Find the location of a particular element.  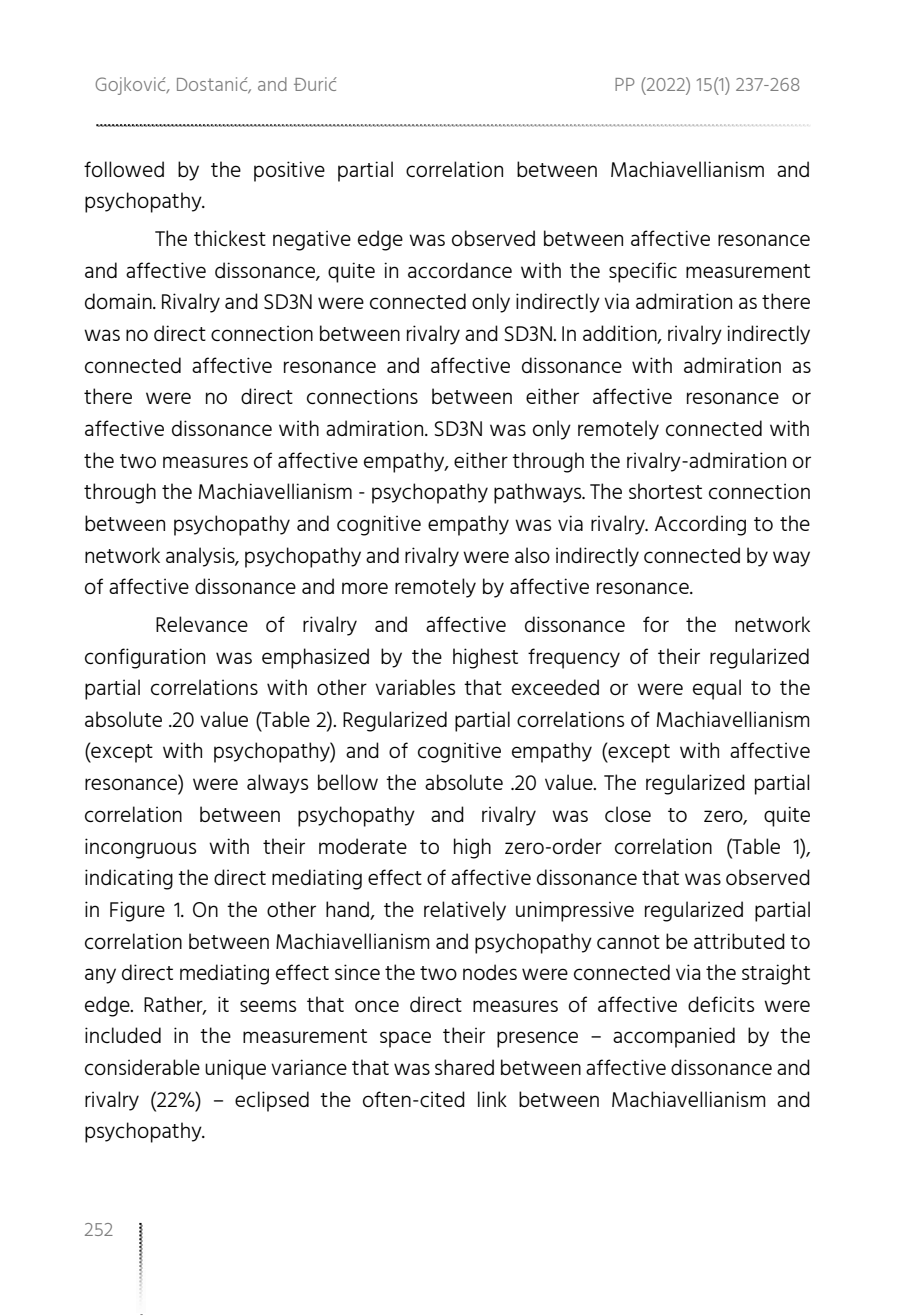

moderate is located at coordinates (363, 846).
